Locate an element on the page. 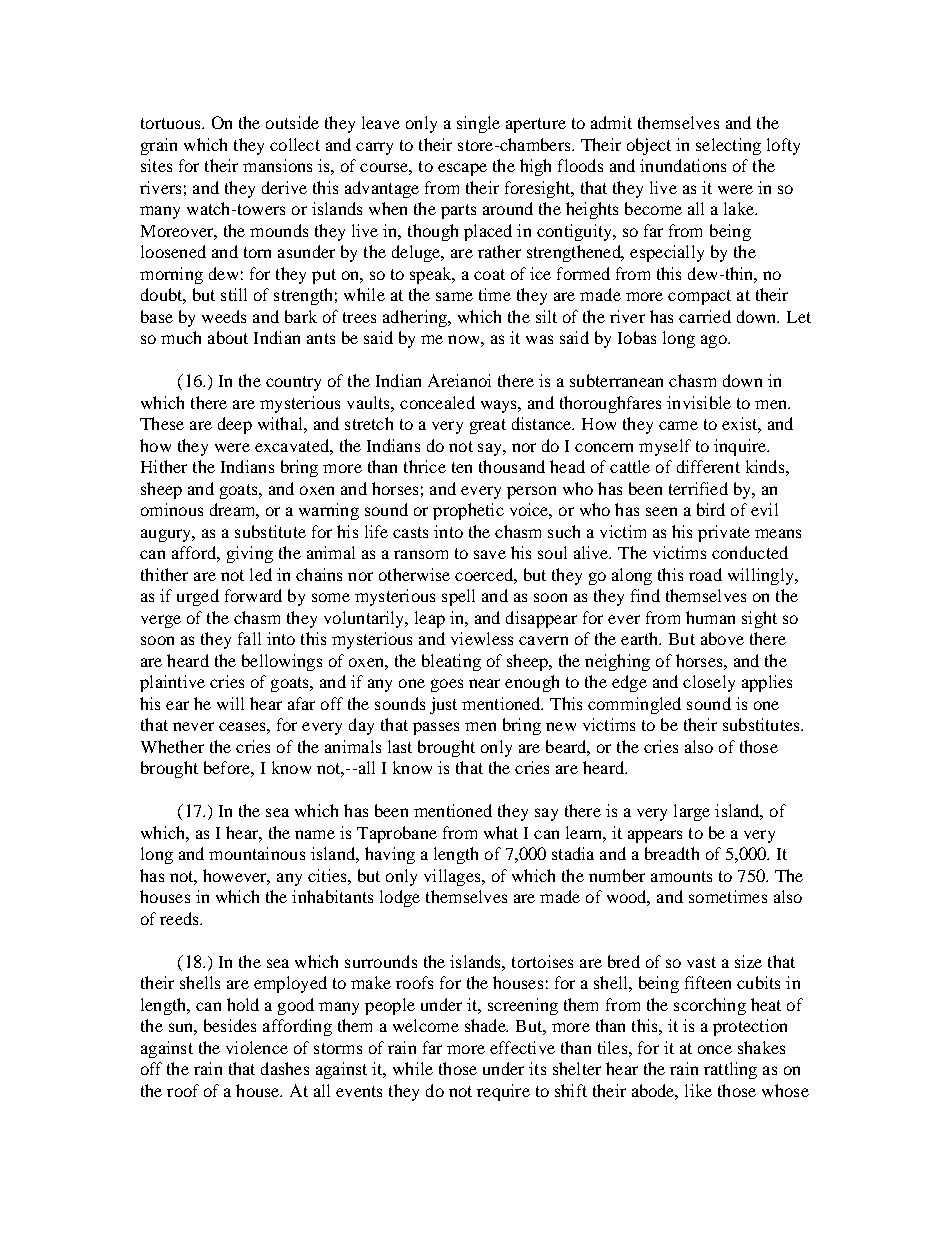 Image resolution: width=952 pixels, height=1233 pixels. mountainous is located at coordinates (257, 853).
